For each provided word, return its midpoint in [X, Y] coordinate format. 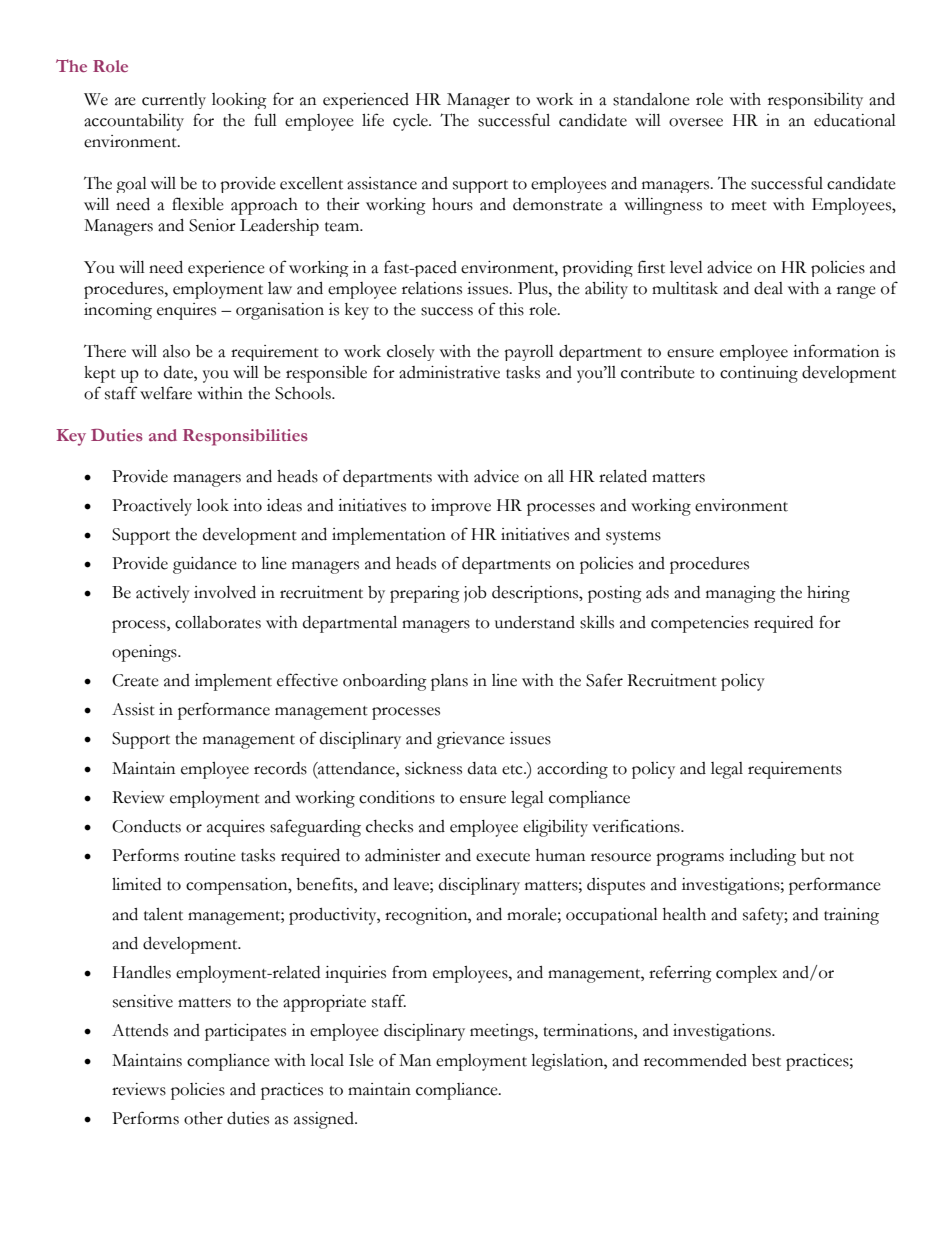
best [766, 1060]
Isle [361, 1060]
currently [174, 101]
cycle [411, 122]
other [203, 1118]
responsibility [815, 101]
